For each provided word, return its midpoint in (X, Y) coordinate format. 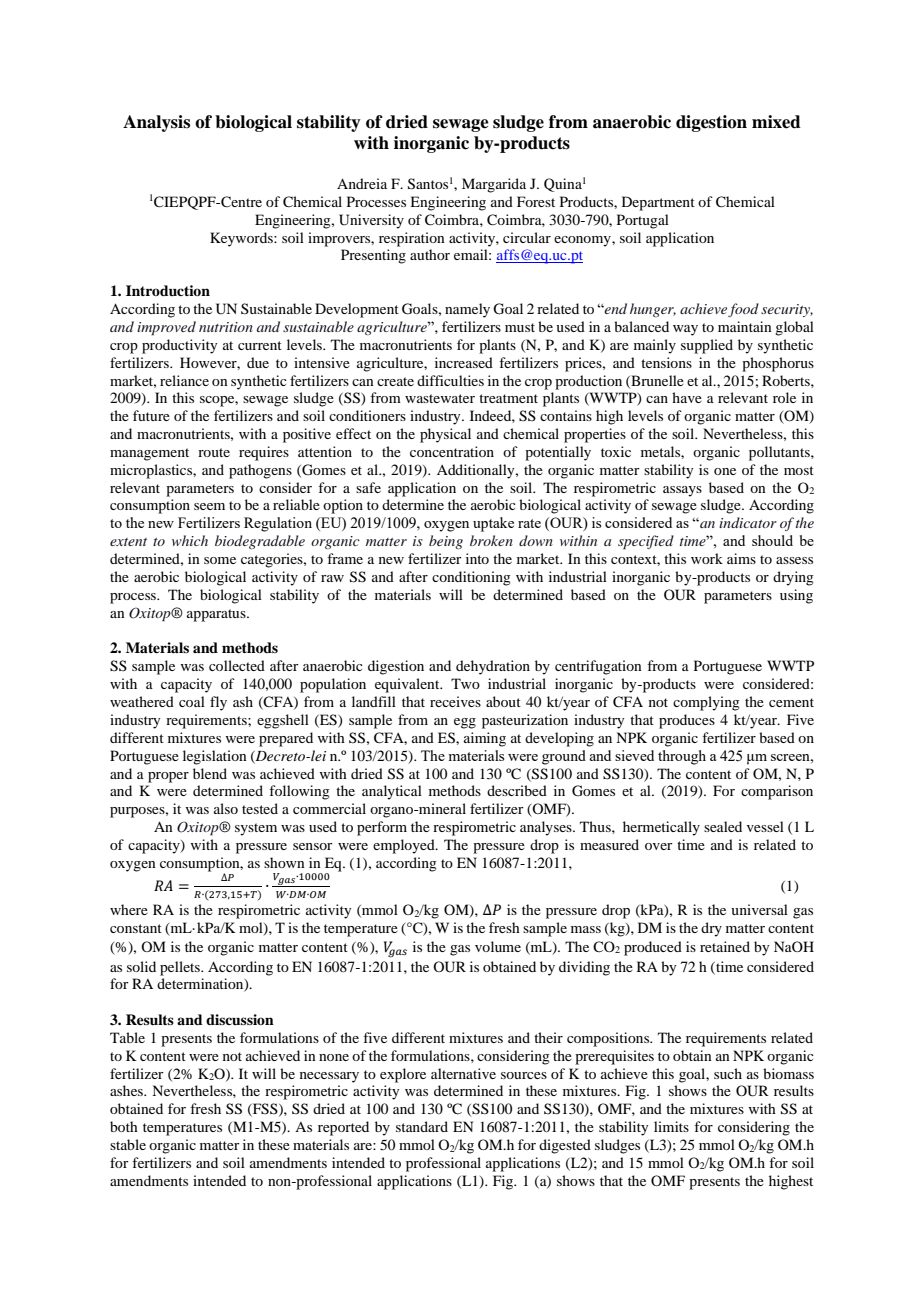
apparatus (217, 615)
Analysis (156, 123)
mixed (776, 122)
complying (706, 703)
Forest (536, 201)
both (124, 1126)
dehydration (493, 667)
